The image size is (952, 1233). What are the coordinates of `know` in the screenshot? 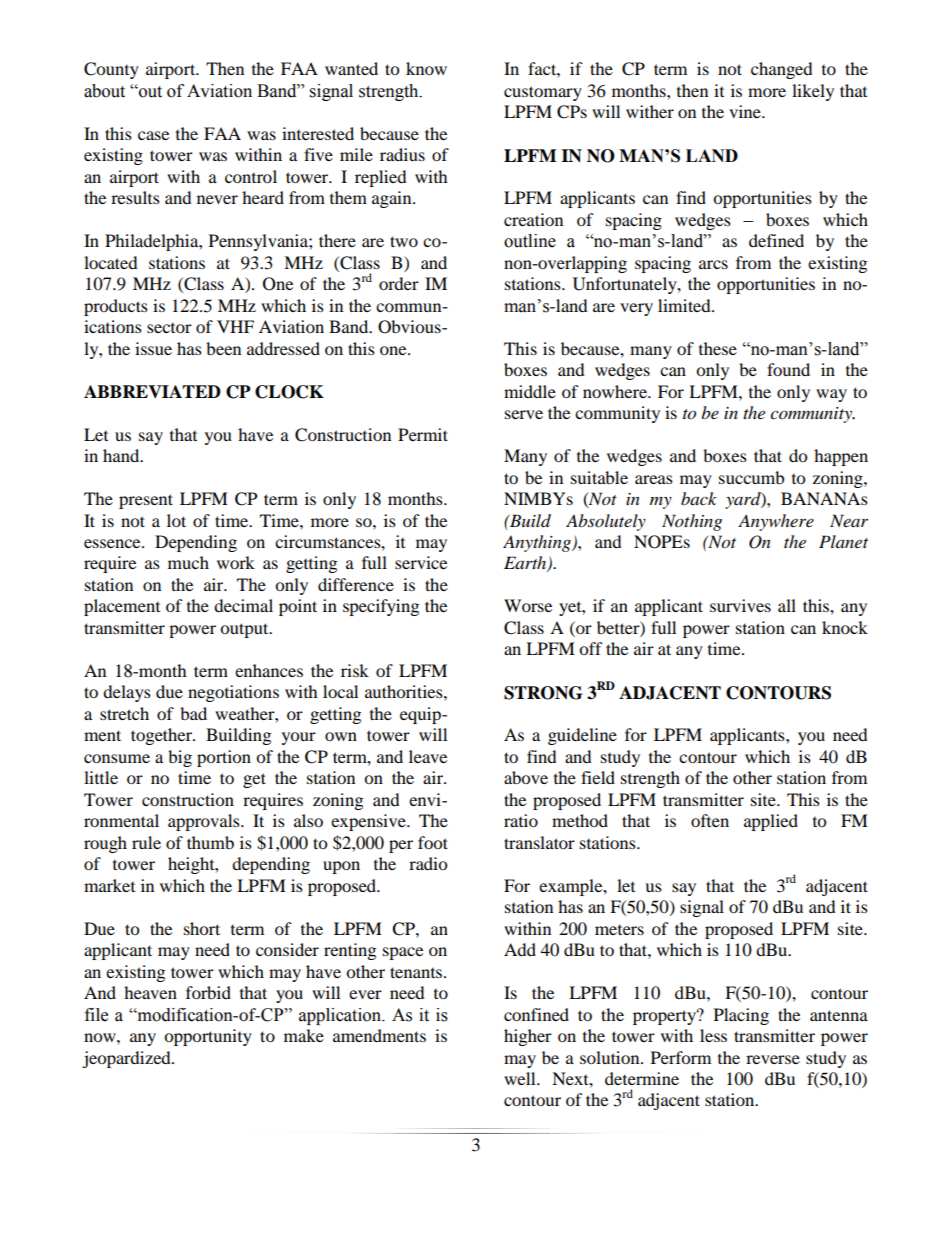 It's located at (426, 68).
